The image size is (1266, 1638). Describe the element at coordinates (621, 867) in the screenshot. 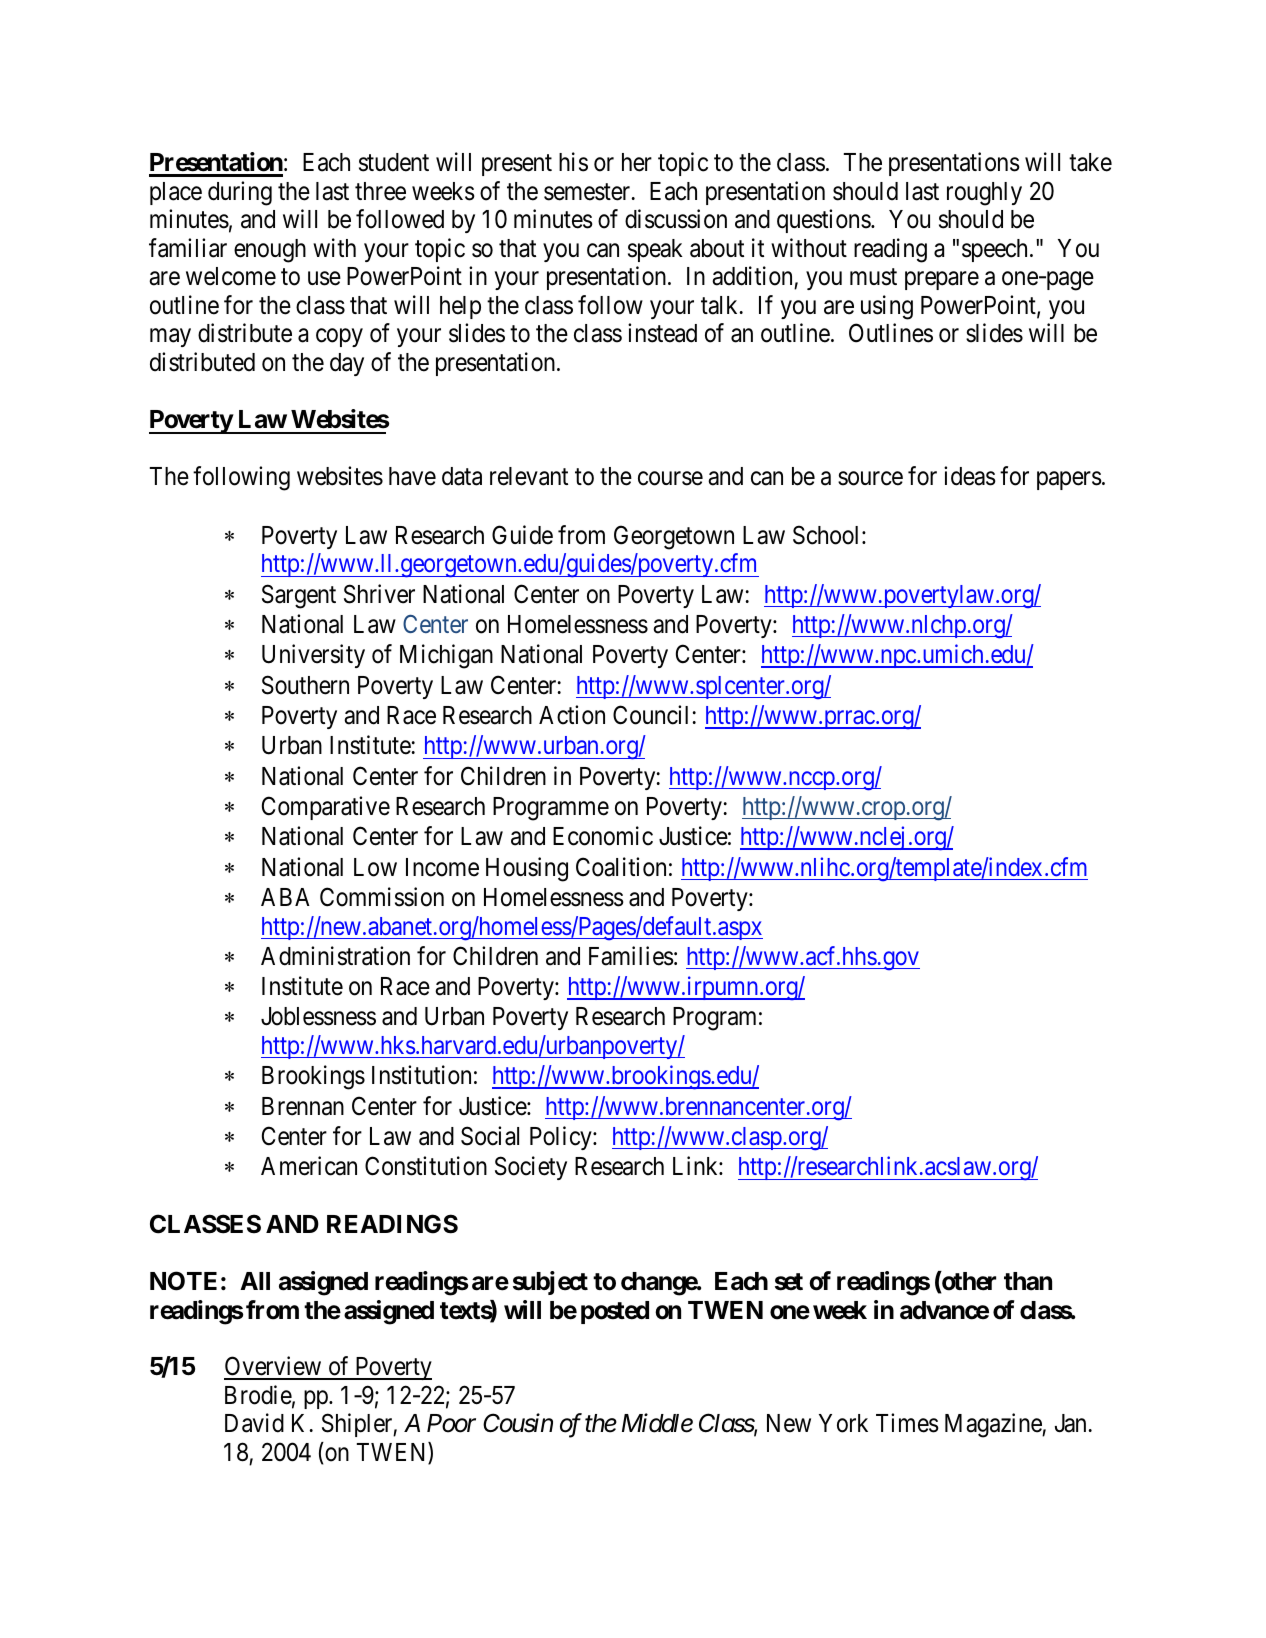

I see `Coalition` at that location.
